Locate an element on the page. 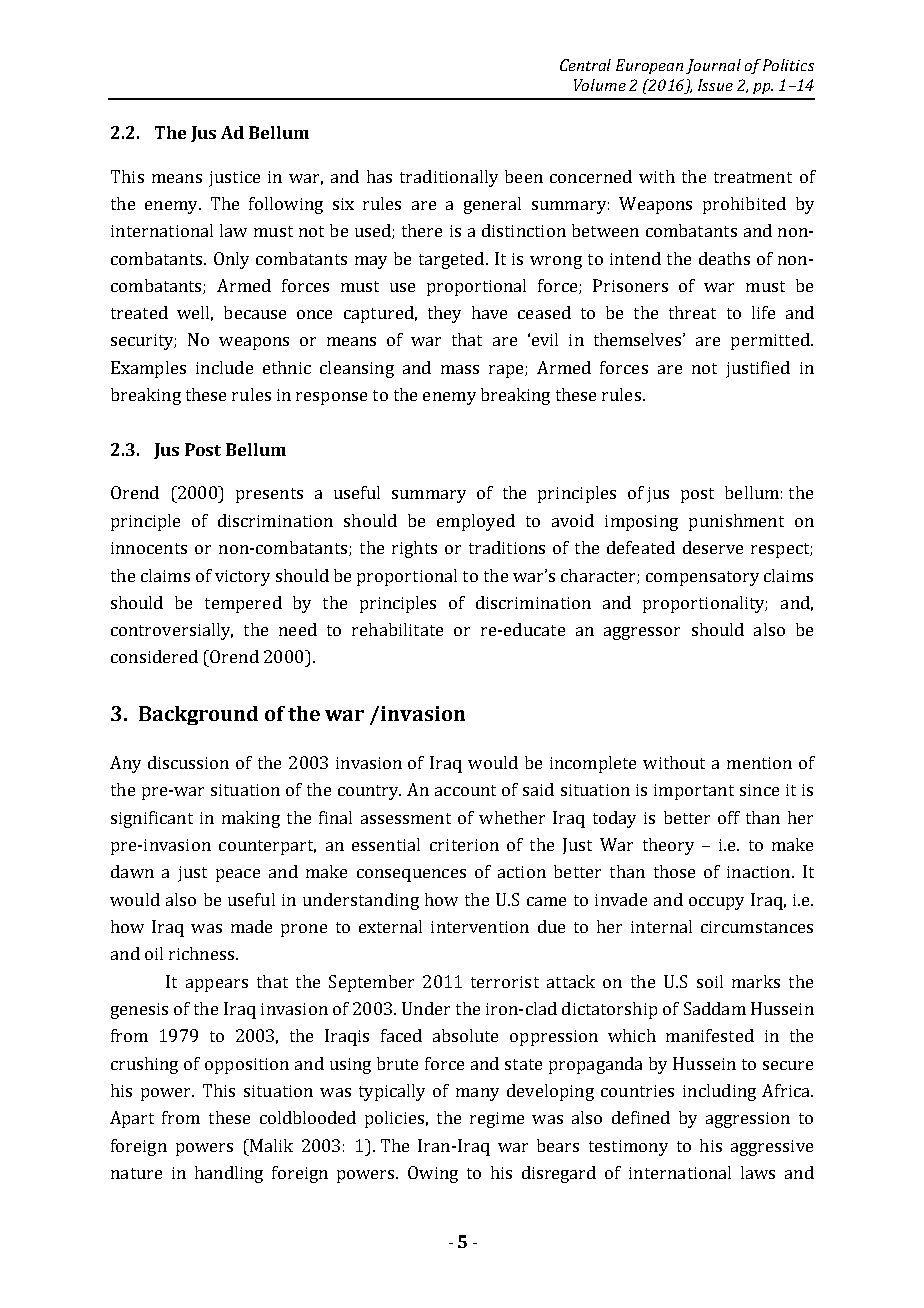  punishment is located at coordinates (736, 522).
